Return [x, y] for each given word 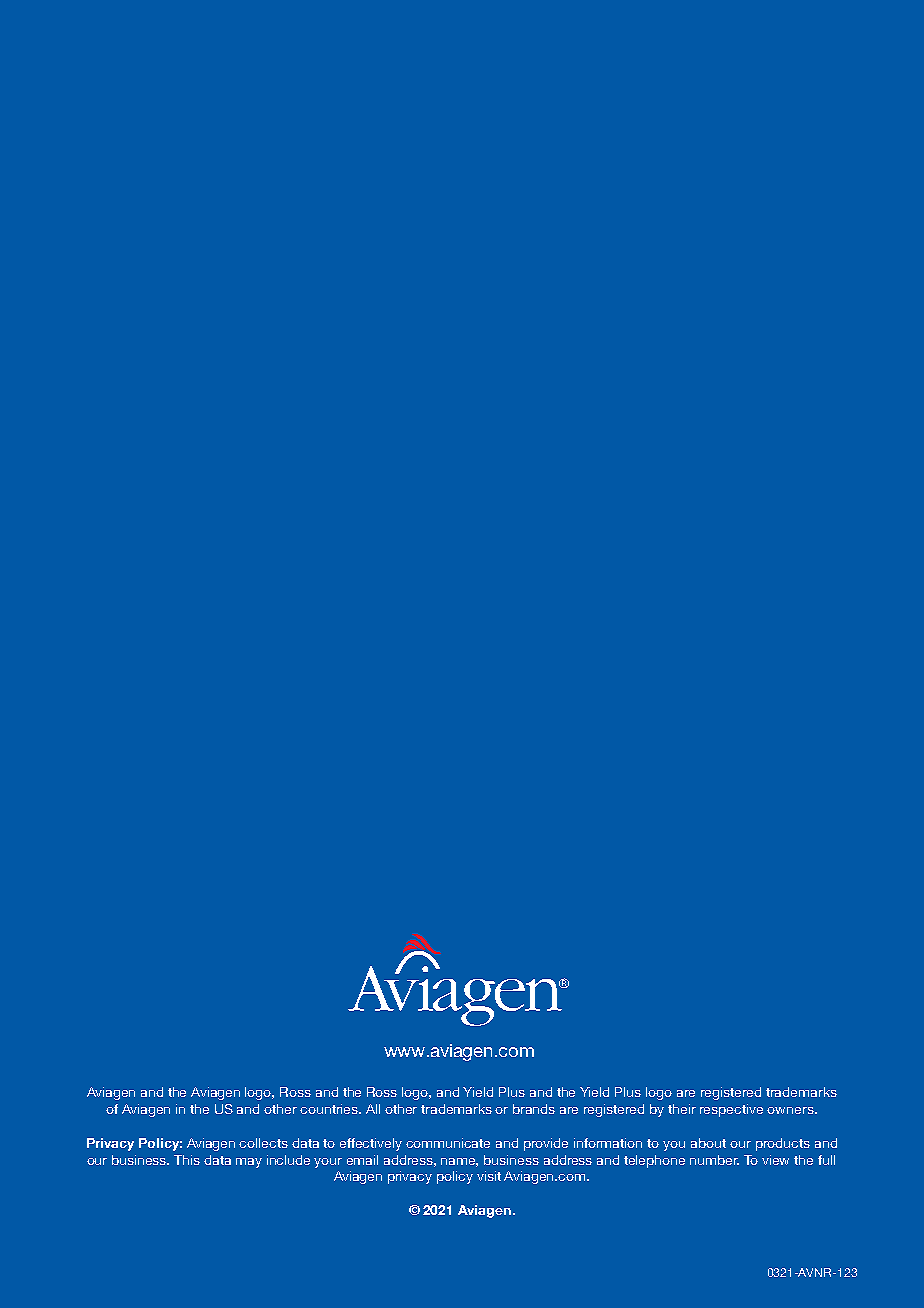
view [775, 1160]
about [708, 1143]
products [783, 1144]
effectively [371, 1144]
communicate [448, 1143]
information [608, 1143]
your [328, 1163]
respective [731, 1110]
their [682, 1109]
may [249, 1163]
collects [263, 1143]
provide [546, 1144]
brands [534, 1109]
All [373, 1109]
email [362, 1160]
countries [330, 1109]
